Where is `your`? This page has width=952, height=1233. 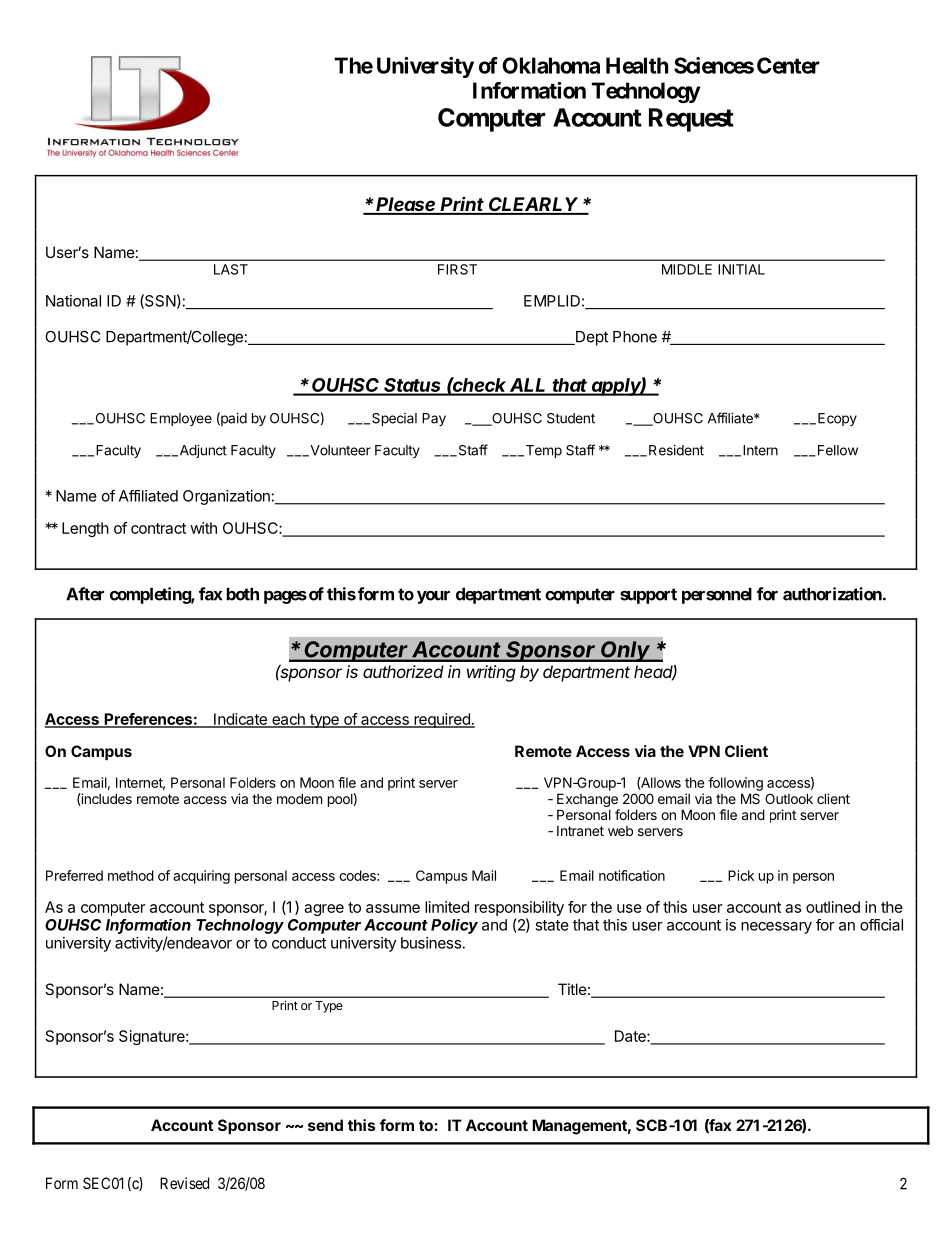
your is located at coordinates (433, 597).
